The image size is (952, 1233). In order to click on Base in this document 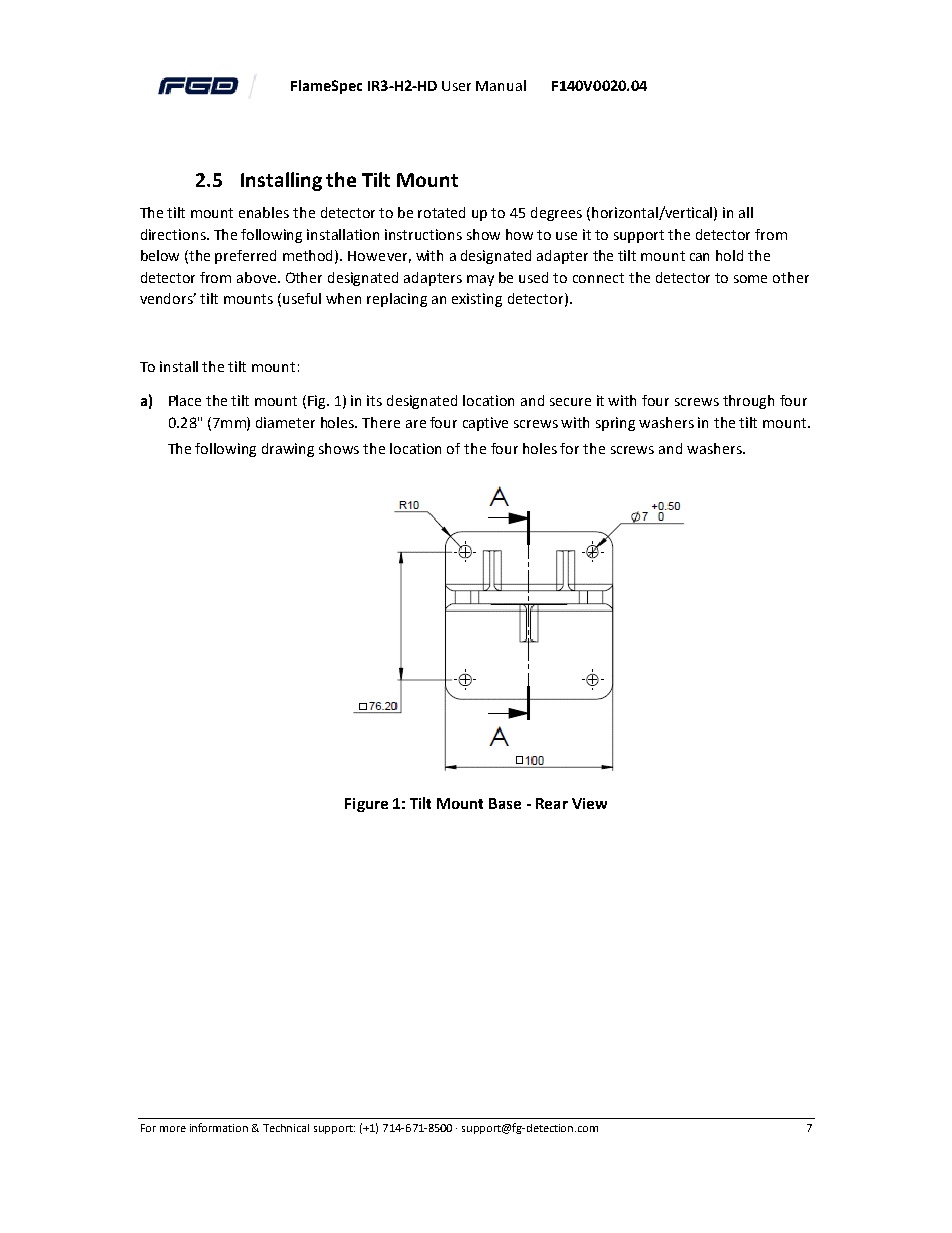, I will do `click(505, 803)`.
